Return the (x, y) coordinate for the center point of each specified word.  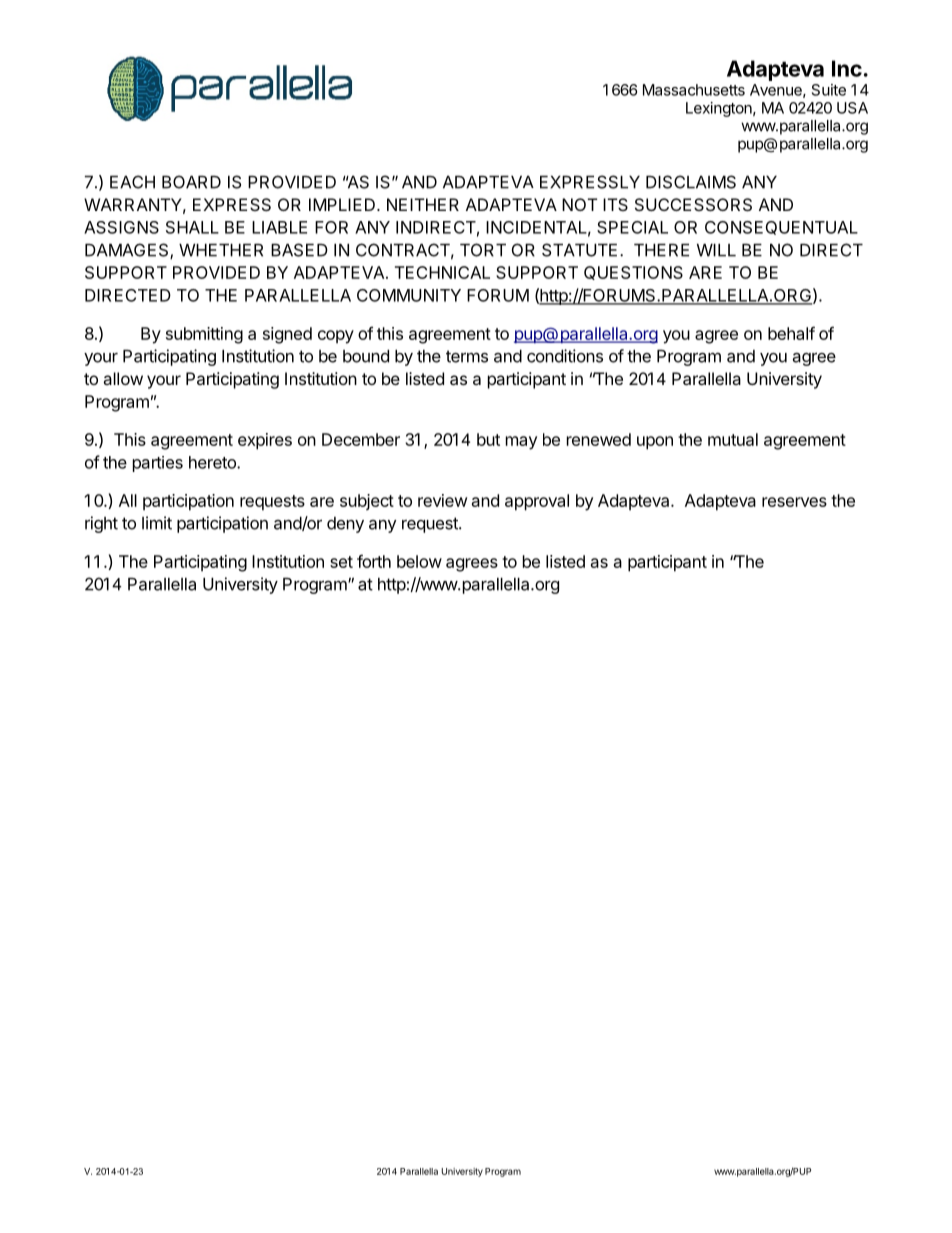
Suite (829, 90)
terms (467, 356)
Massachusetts (694, 90)
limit (157, 523)
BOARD (191, 182)
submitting (204, 335)
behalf (791, 333)
